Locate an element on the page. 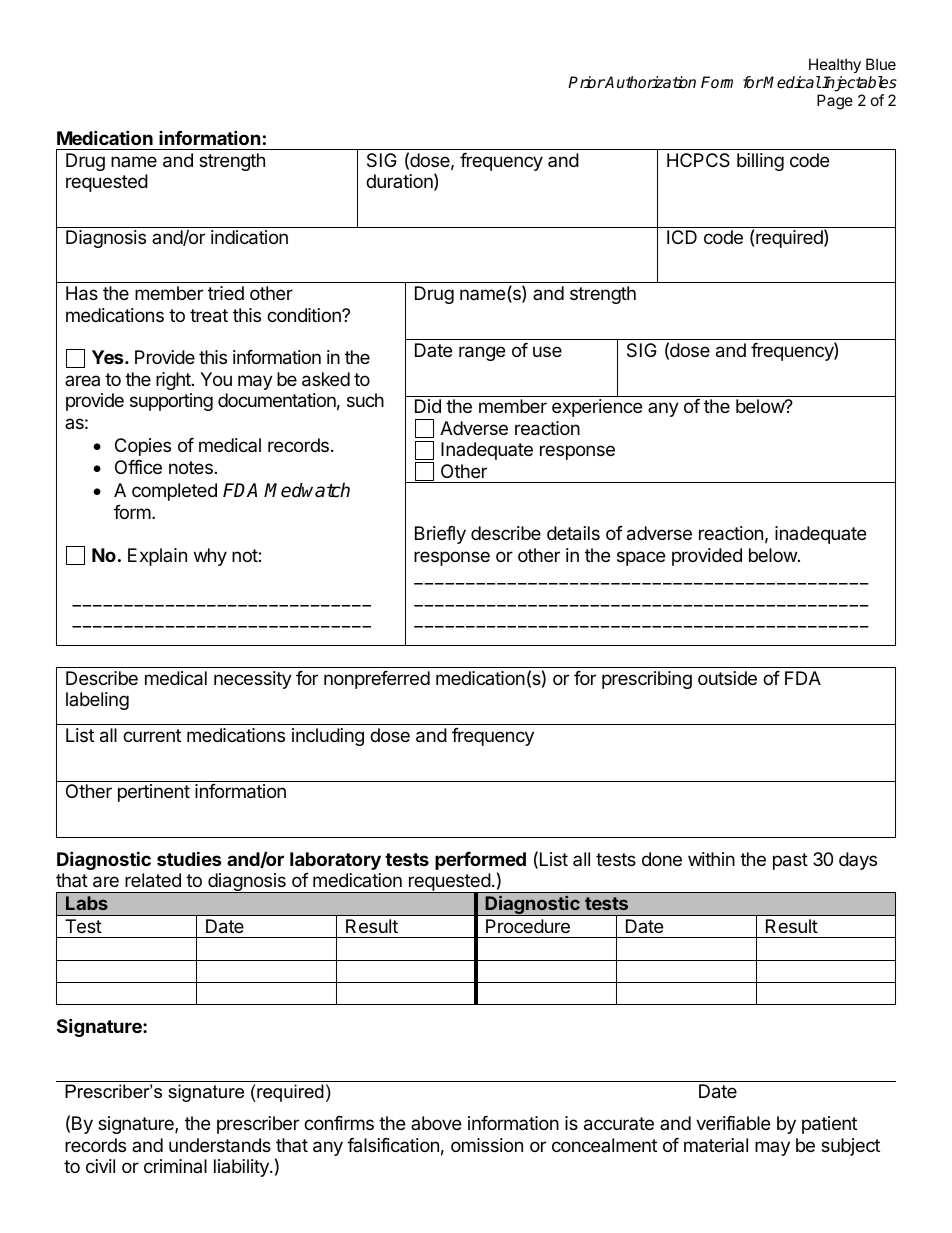 This document has width=952, height=1233. omission is located at coordinates (487, 1145).
